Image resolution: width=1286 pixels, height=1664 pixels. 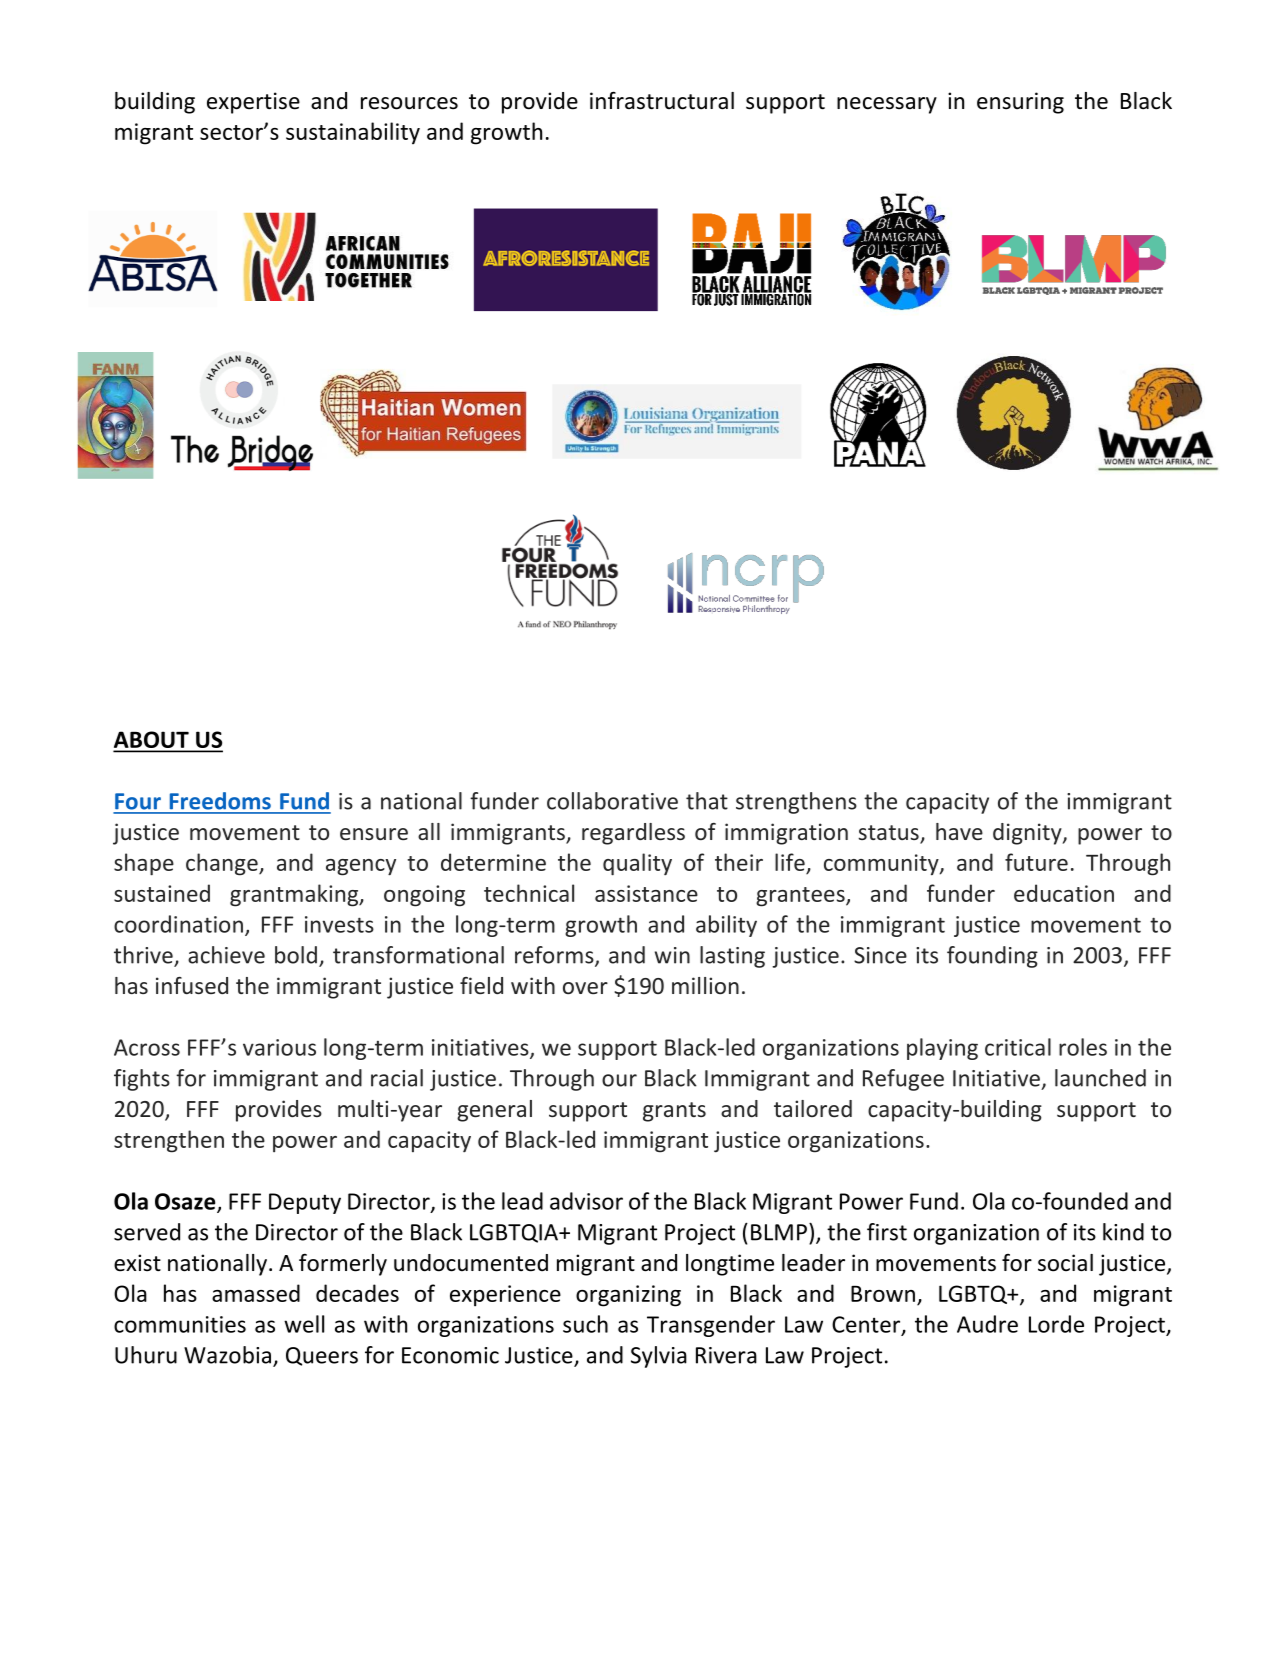 What do you see at coordinates (987, 1324) in the screenshot?
I see `Audre` at bounding box center [987, 1324].
